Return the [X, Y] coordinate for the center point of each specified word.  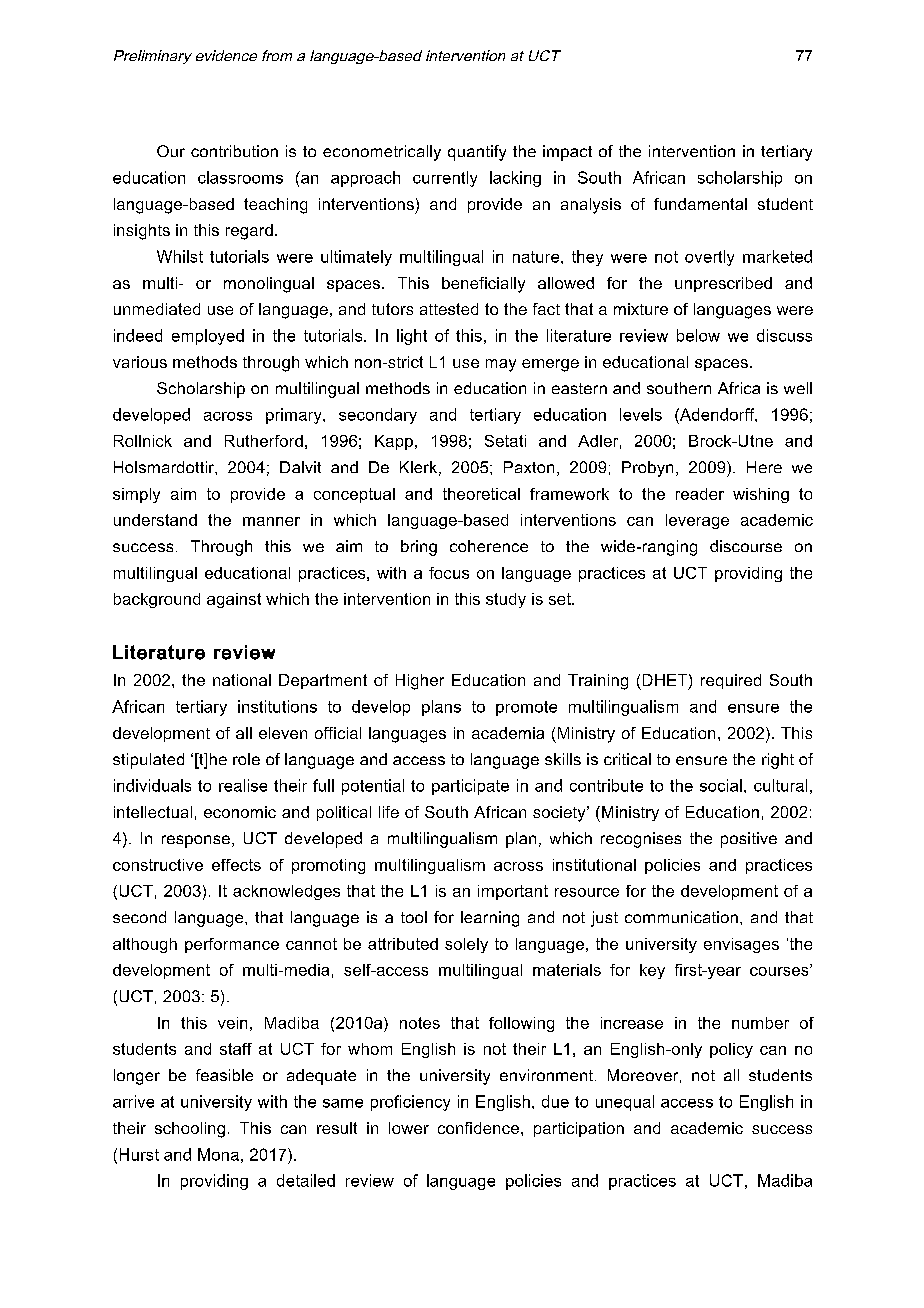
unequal [625, 1103]
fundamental [700, 204]
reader [700, 494]
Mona [218, 1154]
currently [445, 179]
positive [749, 840]
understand [155, 520]
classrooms [240, 177]
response [196, 841]
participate [470, 787]
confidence [478, 1128]
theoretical [481, 494]
